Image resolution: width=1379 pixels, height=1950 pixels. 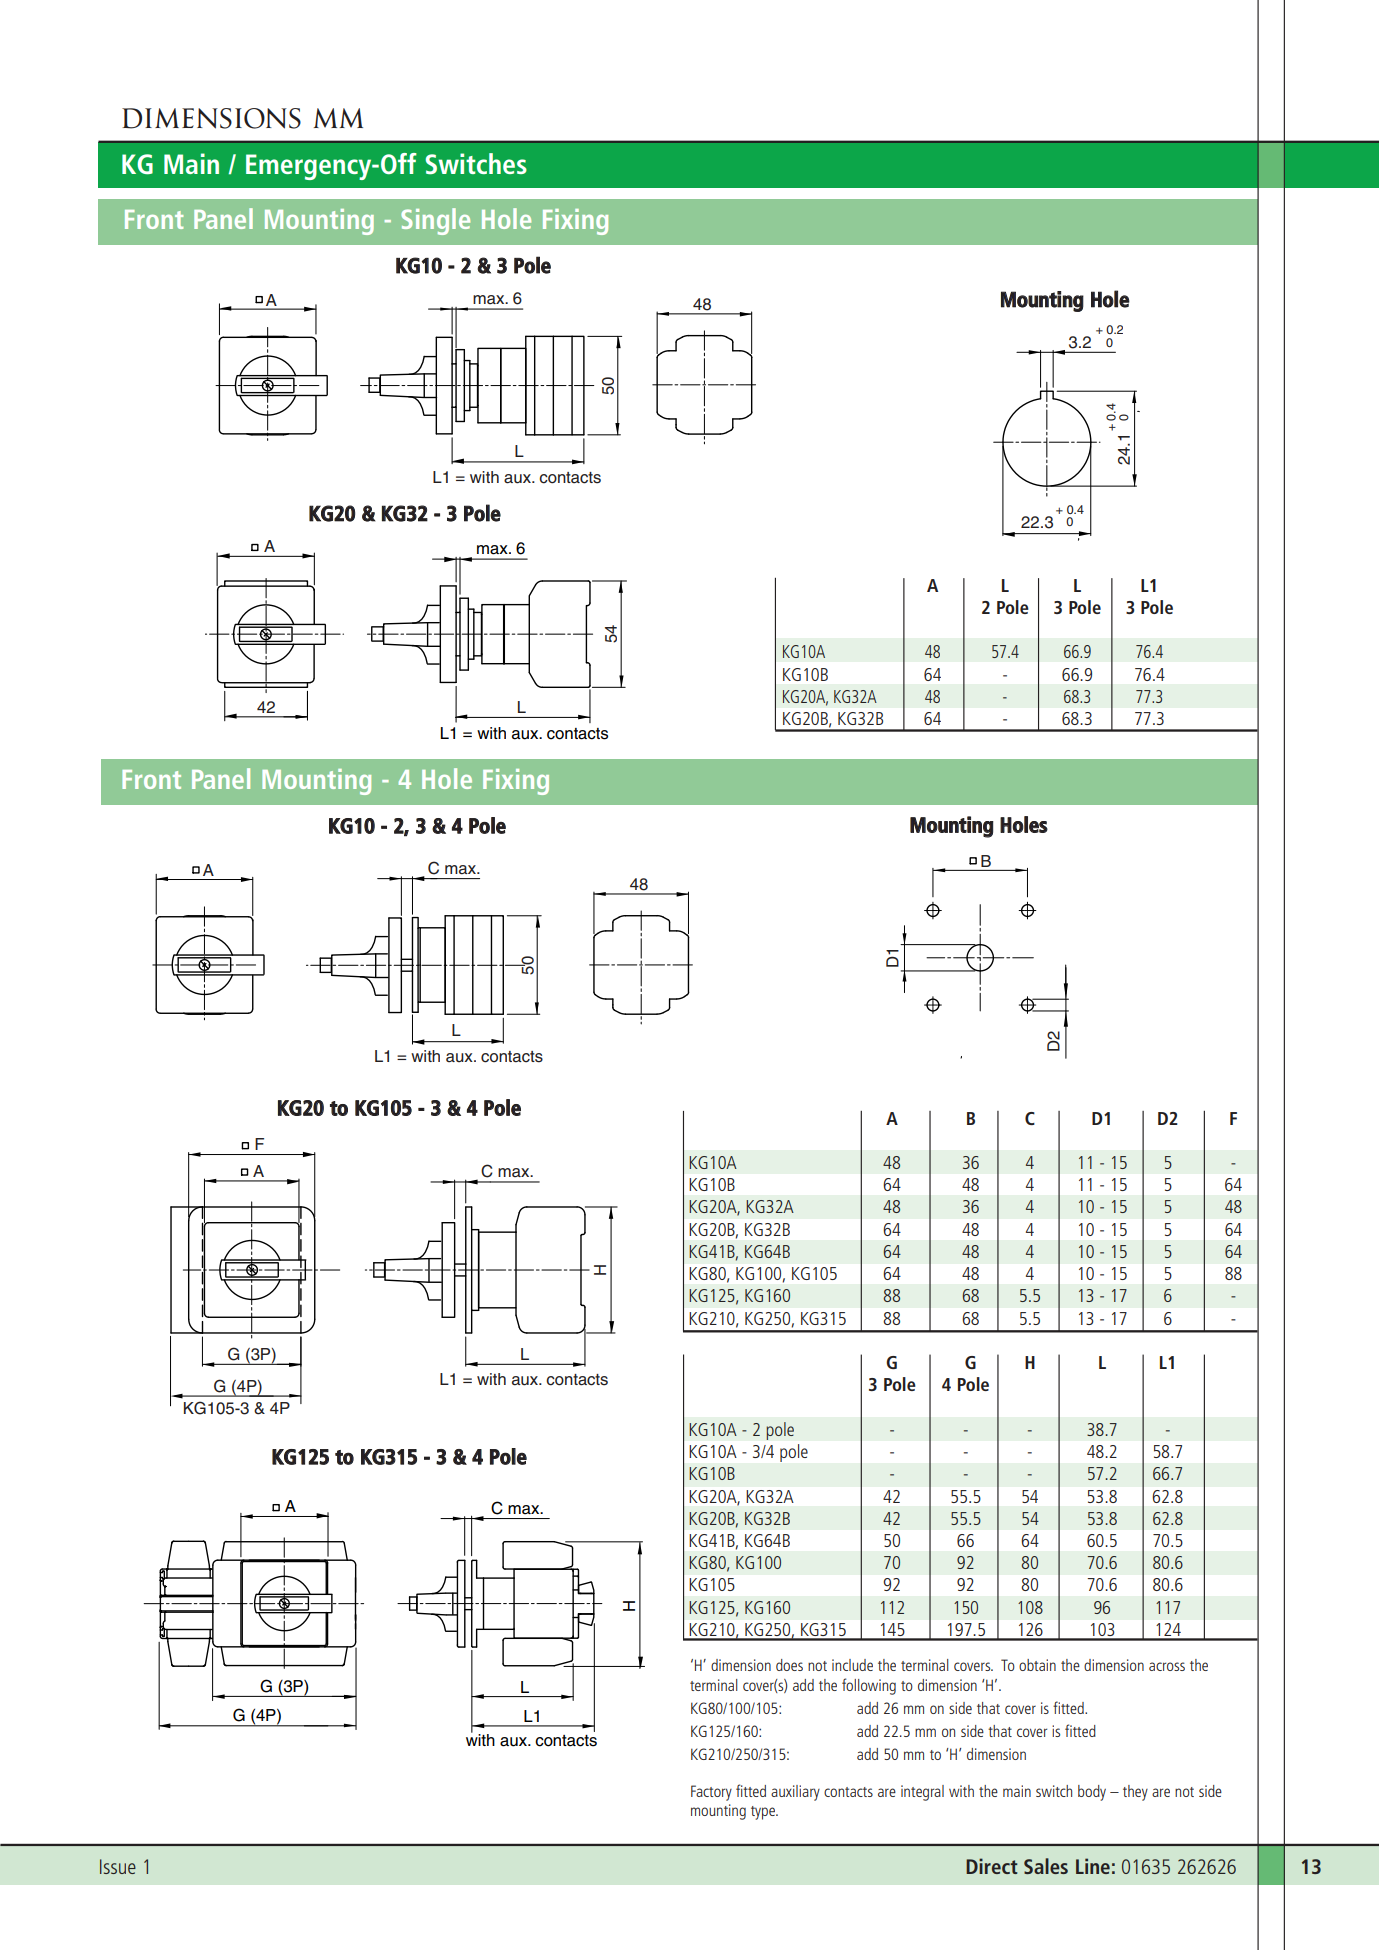 What do you see at coordinates (852, 1665) in the page?
I see `include` at bounding box center [852, 1665].
